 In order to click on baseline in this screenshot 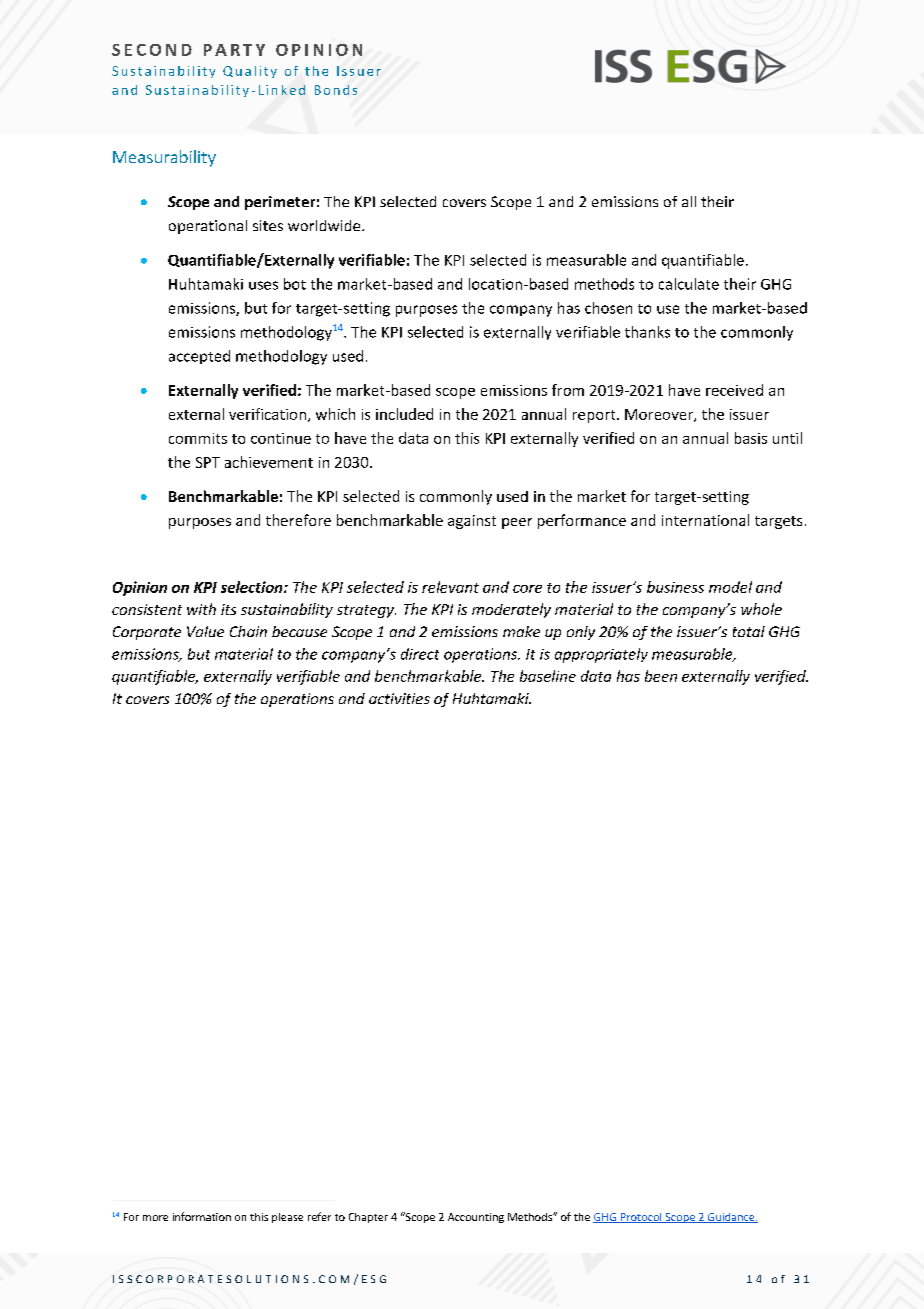, I will do `click(548, 676)`.
